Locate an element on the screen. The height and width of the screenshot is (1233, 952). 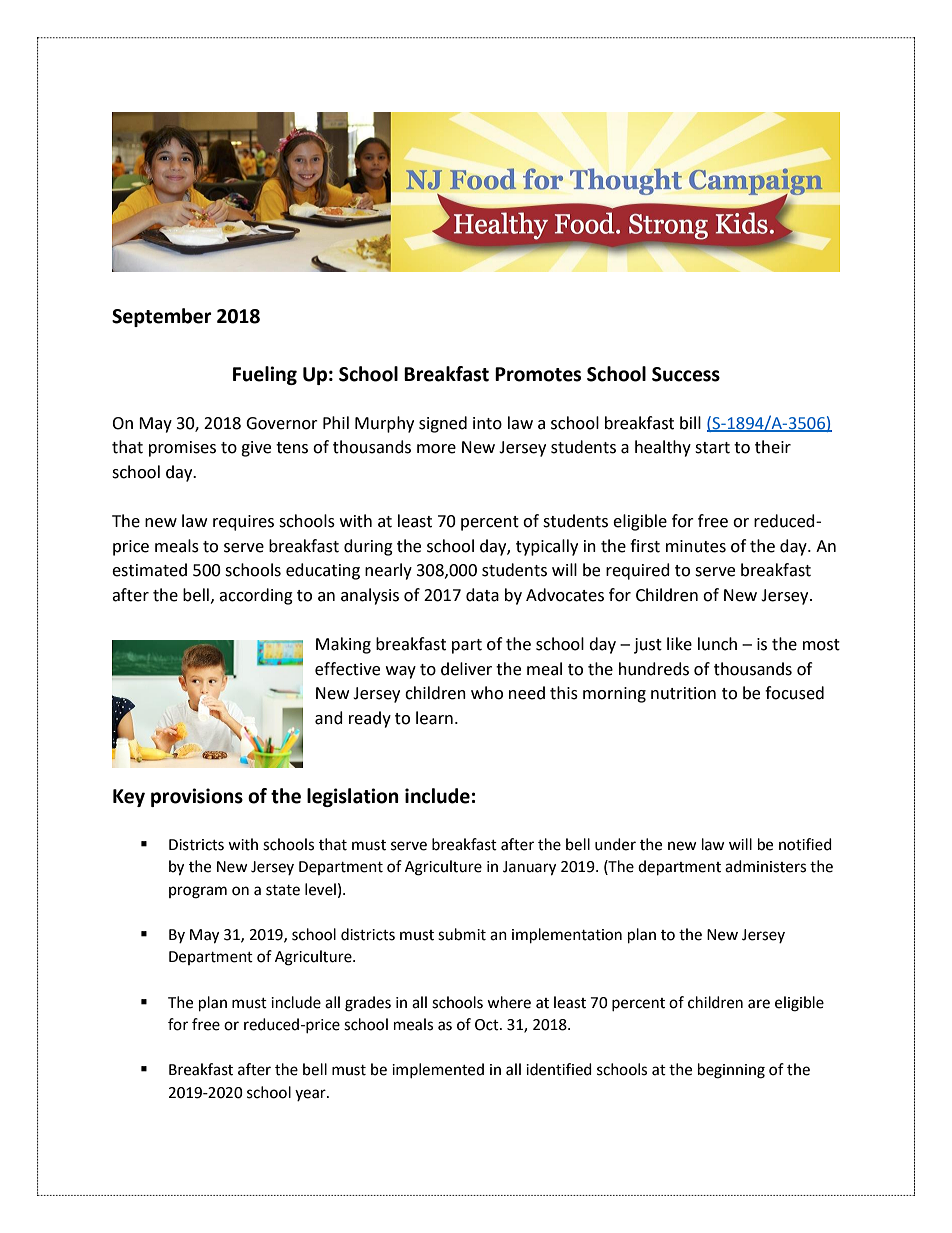
nutrition is located at coordinates (683, 693).
